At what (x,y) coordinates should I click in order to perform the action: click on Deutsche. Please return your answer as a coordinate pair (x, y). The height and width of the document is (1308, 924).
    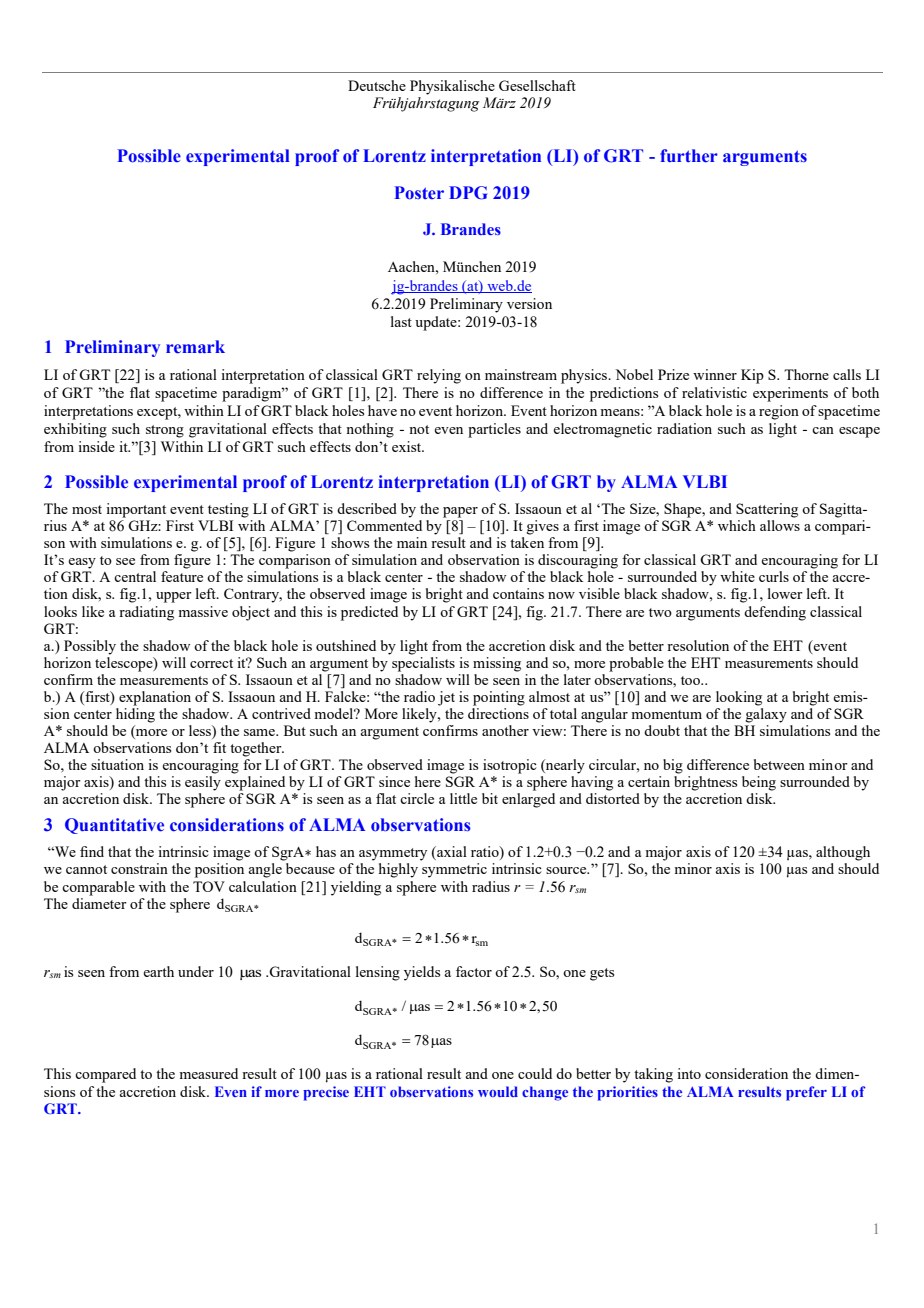
    Looking at the image, I should click on (377, 85).
